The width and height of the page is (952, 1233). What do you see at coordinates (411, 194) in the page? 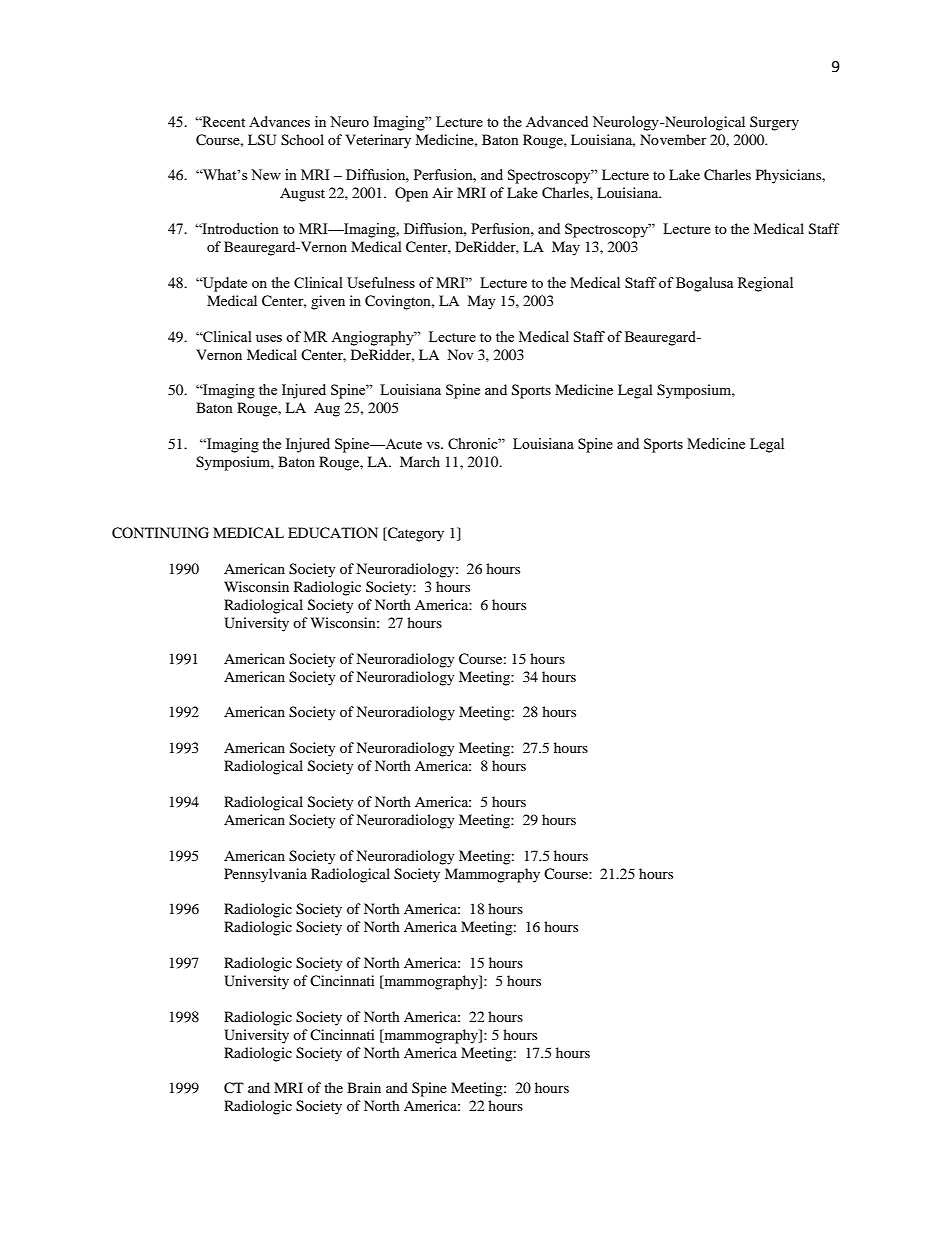
I see `Open` at bounding box center [411, 194].
